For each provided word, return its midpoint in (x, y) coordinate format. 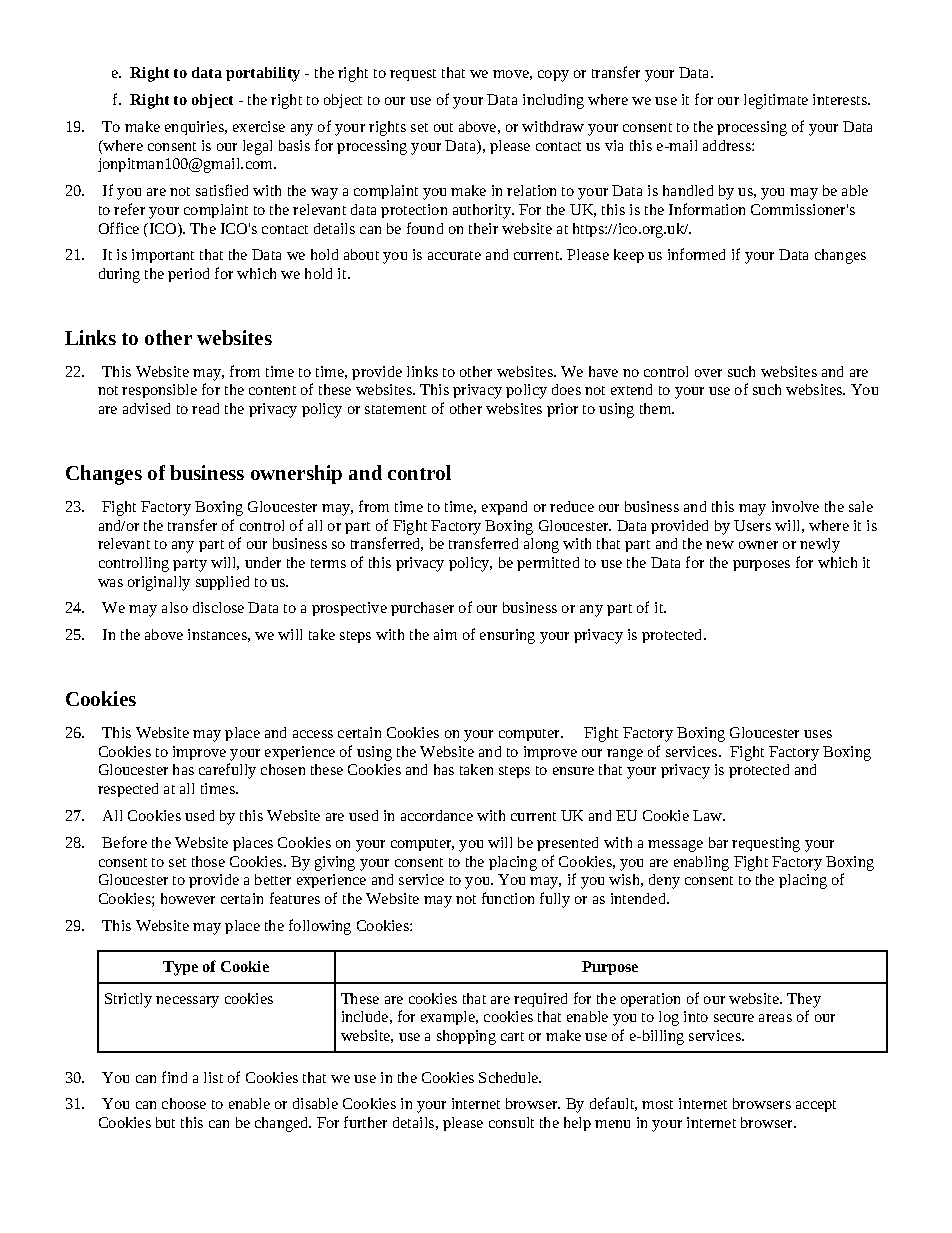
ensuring (507, 636)
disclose (218, 607)
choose (184, 1103)
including (553, 101)
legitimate (776, 101)
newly (820, 545)
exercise (259, 126)
